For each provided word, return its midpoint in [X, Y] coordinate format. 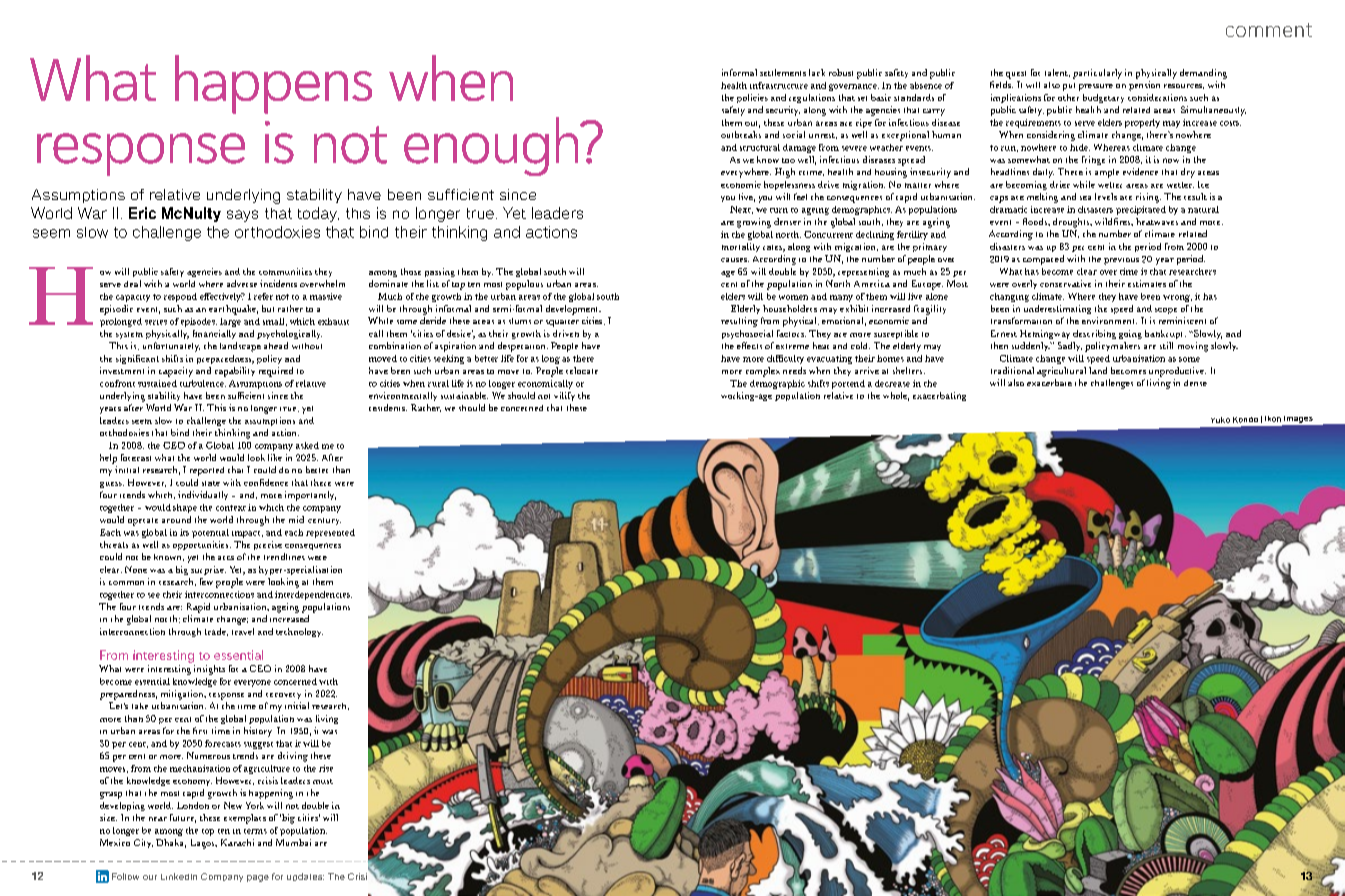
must [323, 781]
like [275, 457]
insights [209, 670]
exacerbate [1049, 382]
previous [1121, 261]
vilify [564, 396]
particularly [1097, 74]
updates [305, 877]
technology [299, 632]
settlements [783, 72]
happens [273, 84]
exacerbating [939, 396]
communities [285, 271]
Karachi [237, 842]
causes [735, 260]
